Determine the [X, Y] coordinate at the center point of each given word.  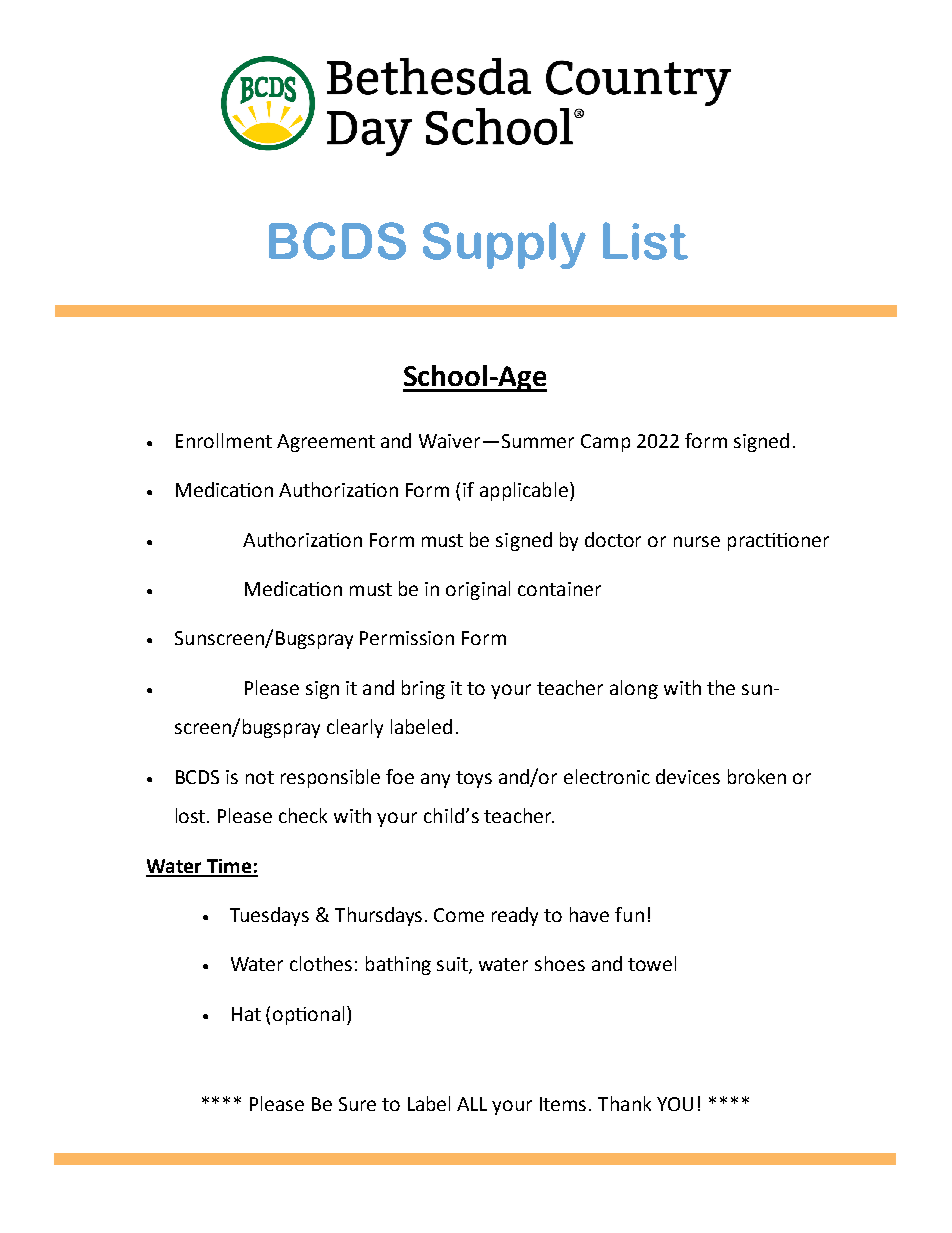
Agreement [326, 443]
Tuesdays [269, 916]
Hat [246, 1014]
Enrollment [224, 440]
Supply [504, 245]
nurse [697, 541]
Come [459, 915]
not [260, 777]
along [634, 689]
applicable [525, 491]
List [645, 241]
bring [423, 689]
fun [629, 914]
